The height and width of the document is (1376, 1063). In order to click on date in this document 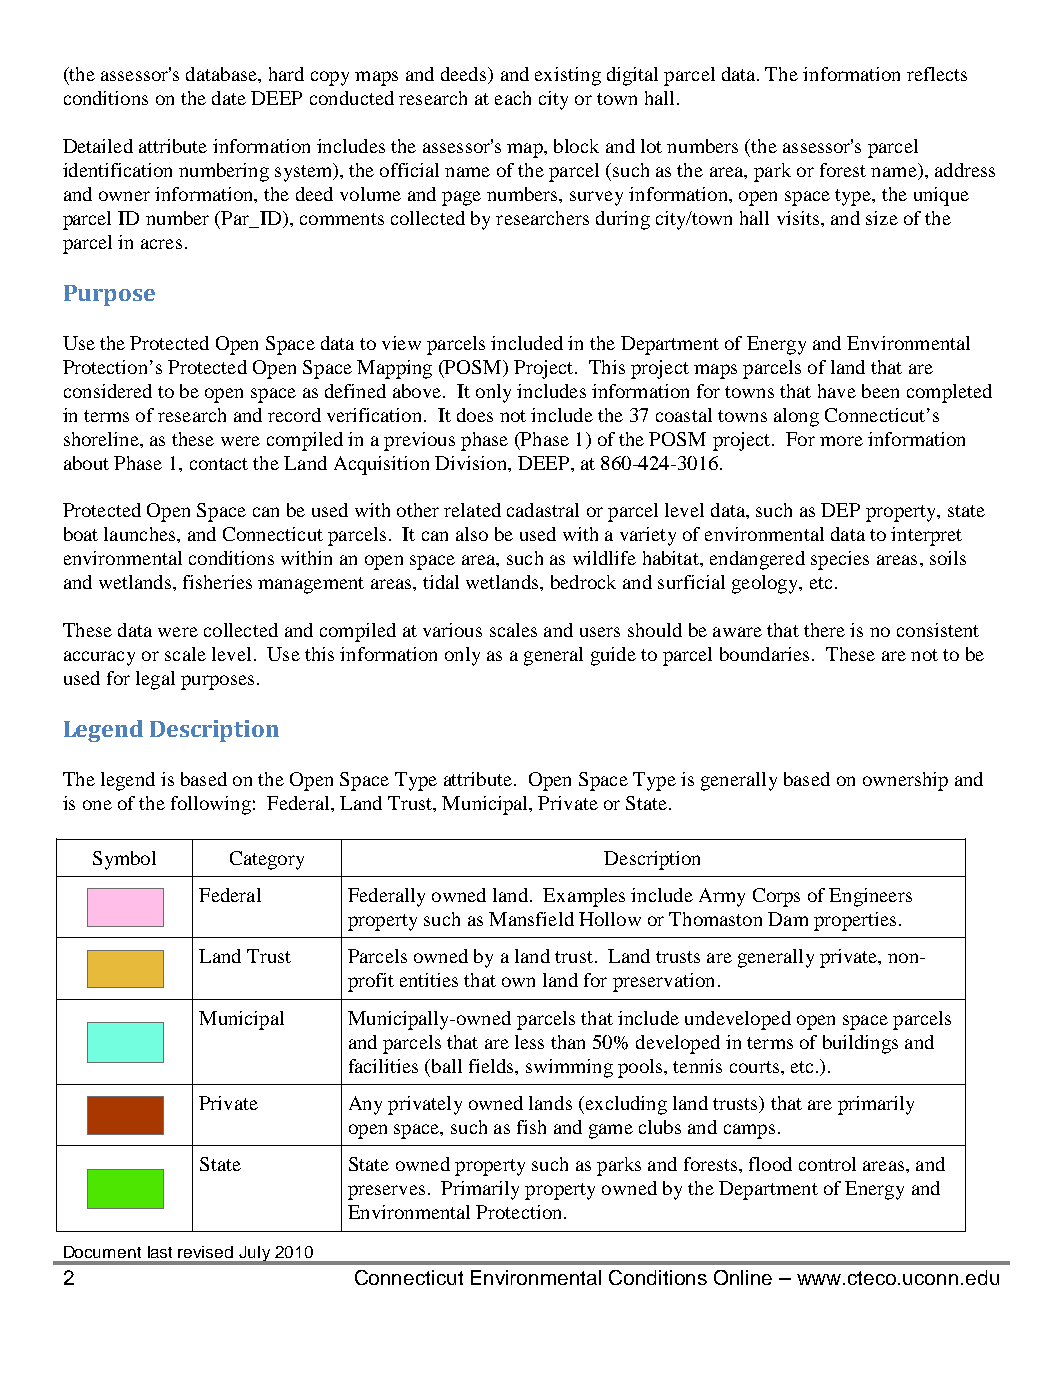, I will do `click(229, 98)`.
